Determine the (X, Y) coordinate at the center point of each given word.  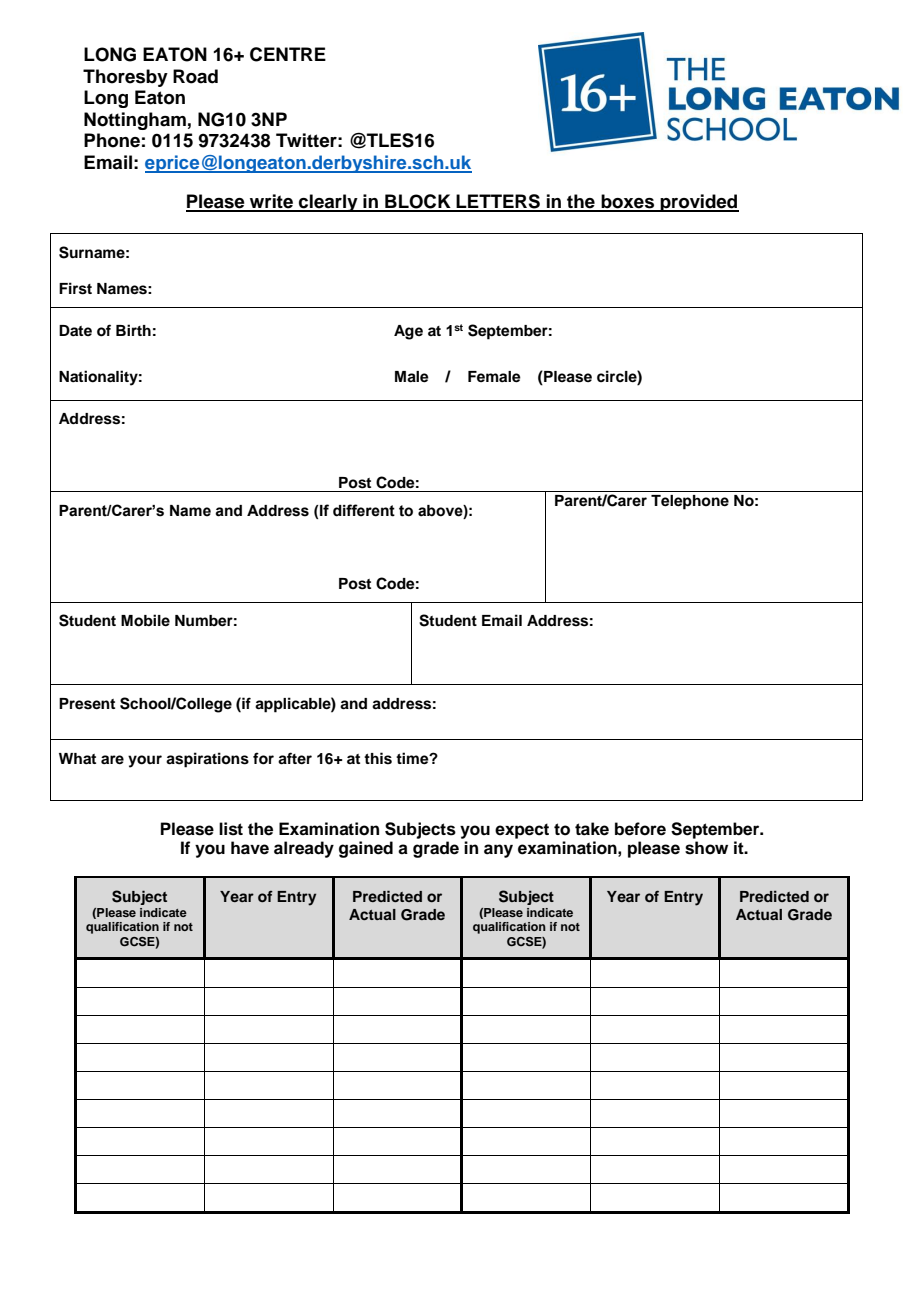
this (378, 758)
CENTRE (288, 54)
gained (366, 849)
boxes (627, 202)
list (231, 829)
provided (698, 203)
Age (408, 332)
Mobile (145, 620)
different (364, 510)
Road (195, 76)
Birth (133, 330)
